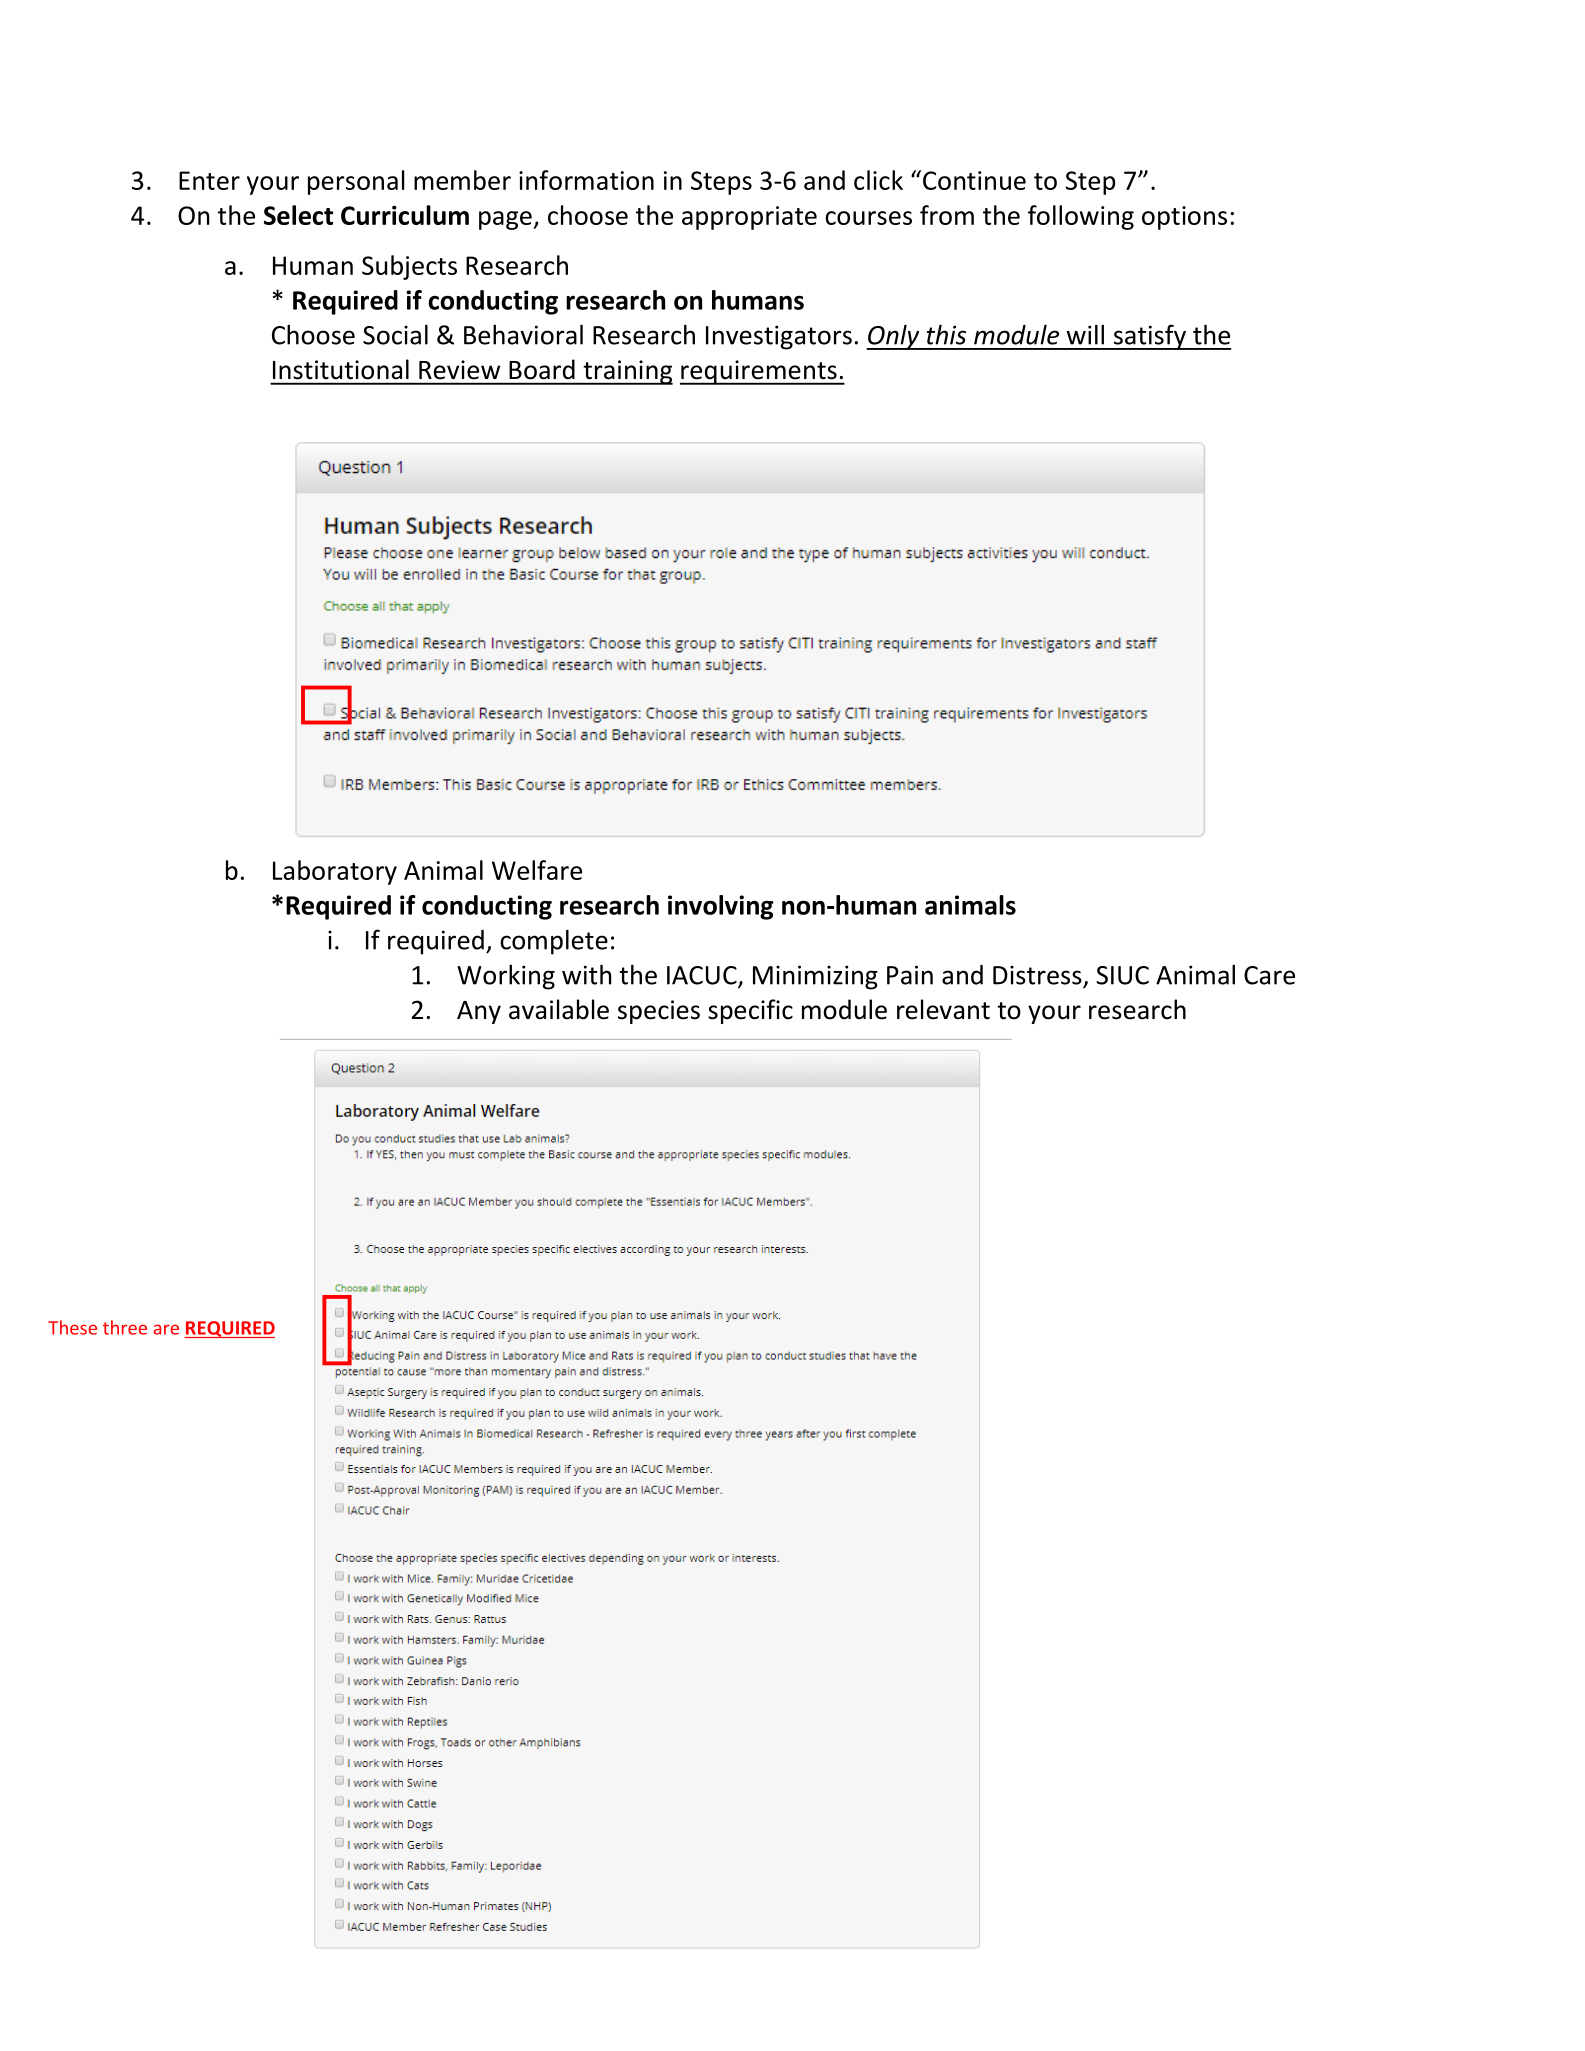 This screenshot has height=2051, width=1585. Describe the element at coordinates (721, 907) in the screenshot. I see `involving` at that location.
